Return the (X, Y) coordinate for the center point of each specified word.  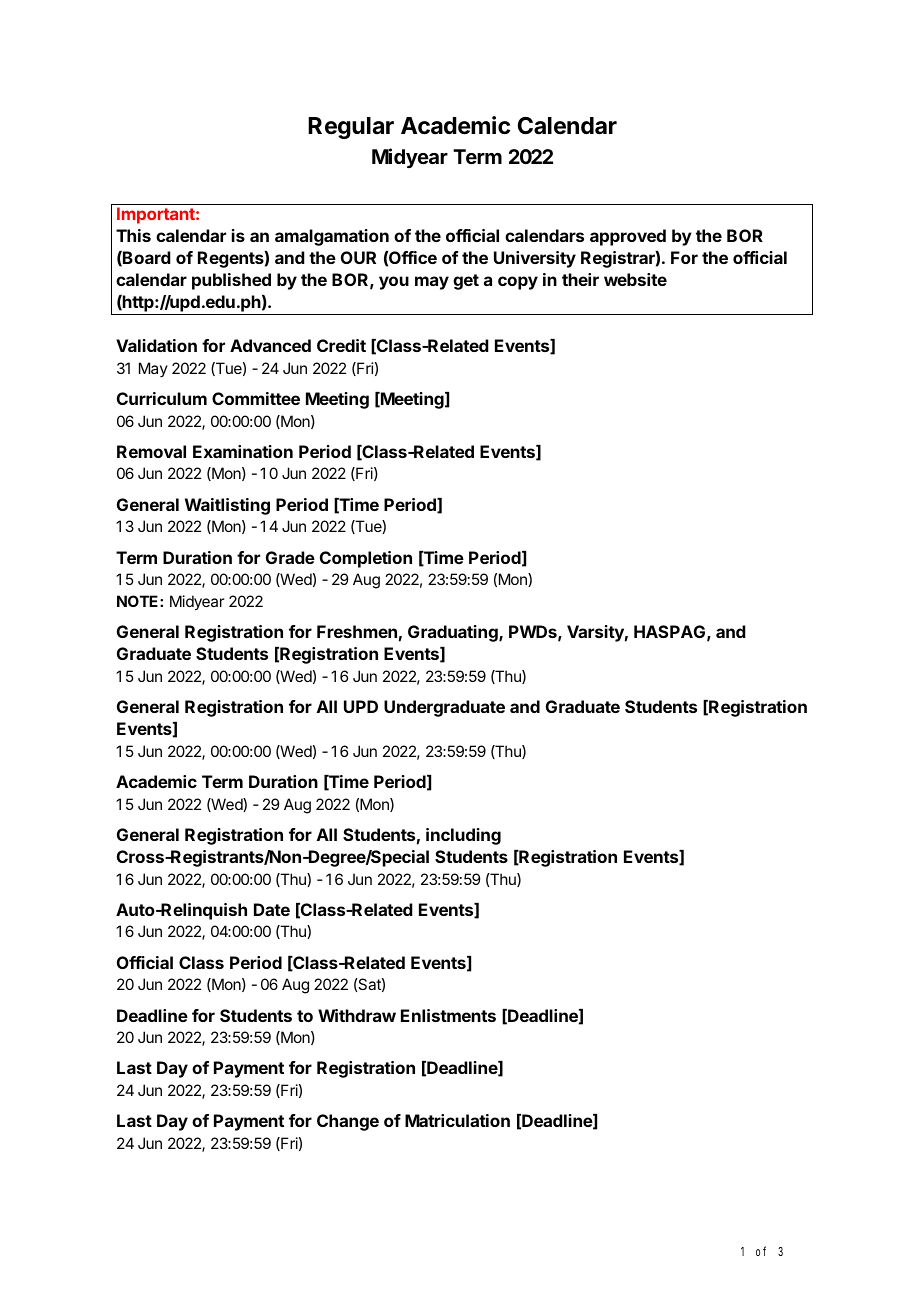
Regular (351, 128)
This (133, 235)
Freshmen (357, 631)
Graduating (454, 633)
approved (628, 237)
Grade (290, 557)
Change (348, 1122)
